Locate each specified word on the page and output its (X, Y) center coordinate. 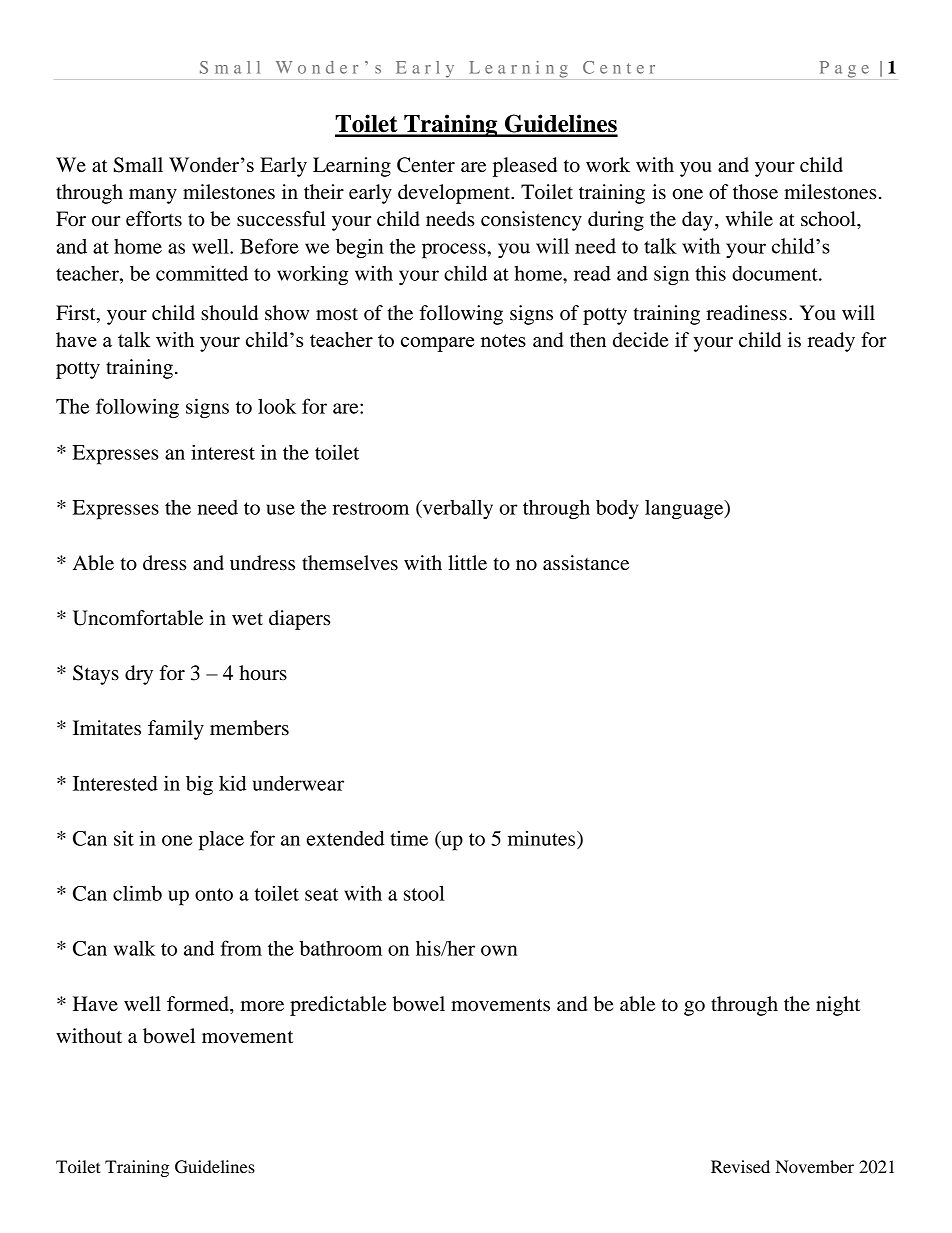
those (755, 192)
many (153, 196)
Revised (740, 1166)
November (815, 1166)
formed (199, 1004)
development (455, 194)
